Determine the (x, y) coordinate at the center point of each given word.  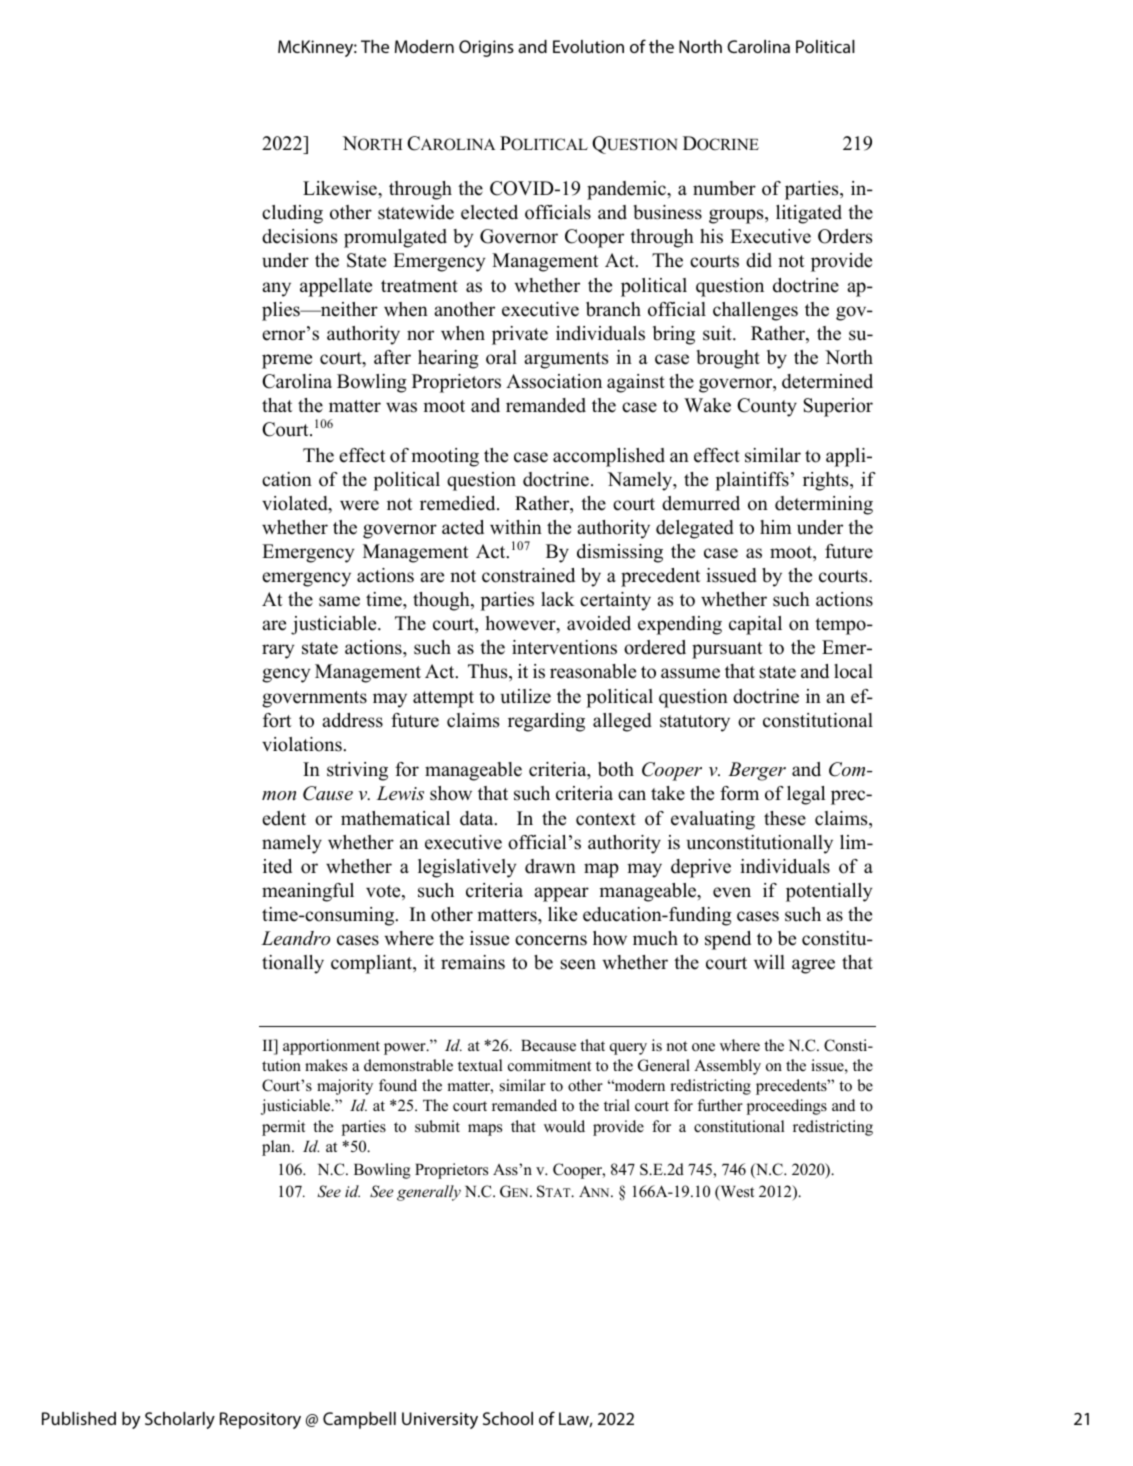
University (440, 1420)
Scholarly (180, 1420)
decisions (299, 236)
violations (303, 744)
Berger (757, 771)
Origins (486, 48)
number (724, 188)
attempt (443, 699)
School (508, 1418)
